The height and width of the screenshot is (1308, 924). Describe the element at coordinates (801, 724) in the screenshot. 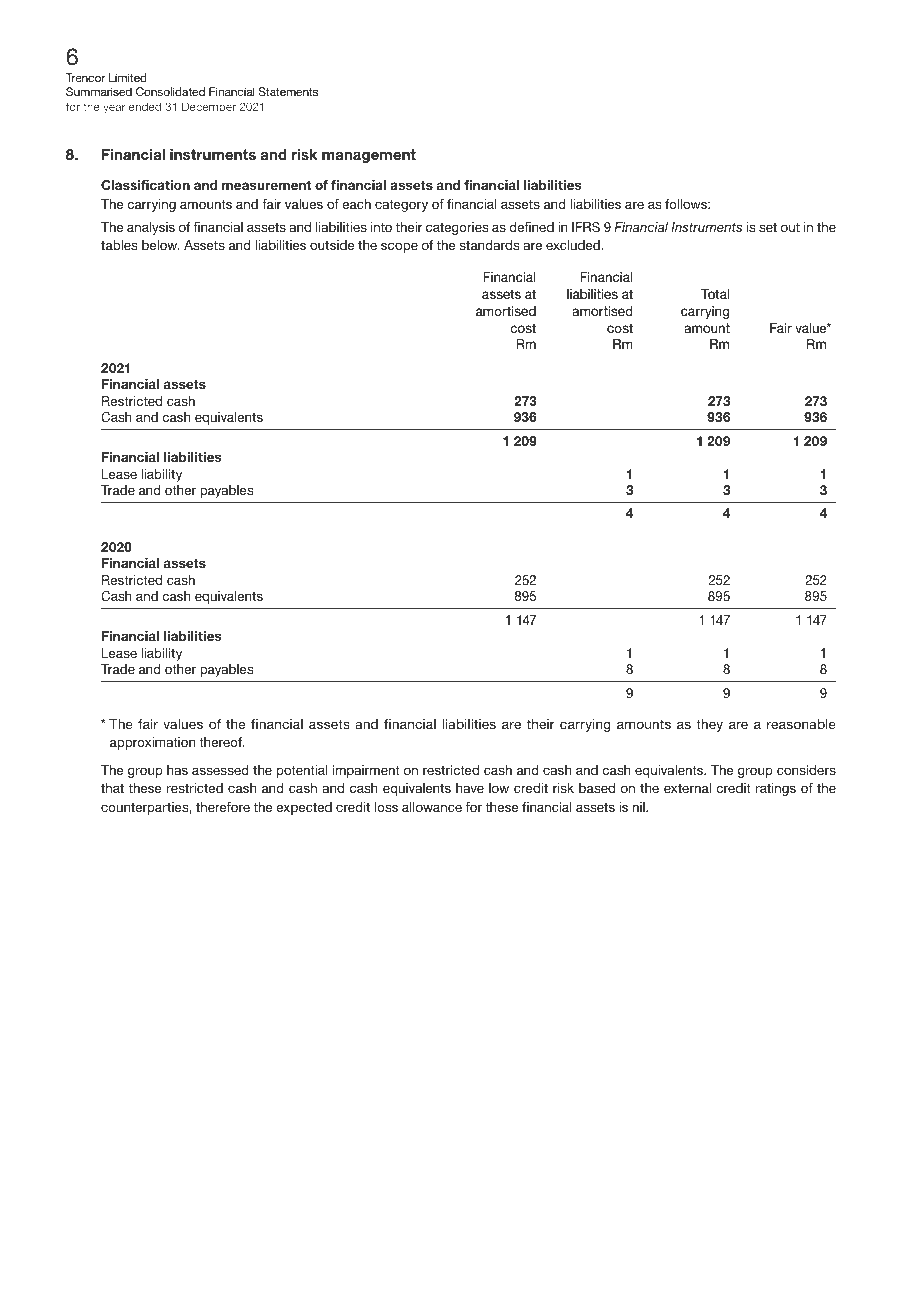

I see `reasonable` at that location.
